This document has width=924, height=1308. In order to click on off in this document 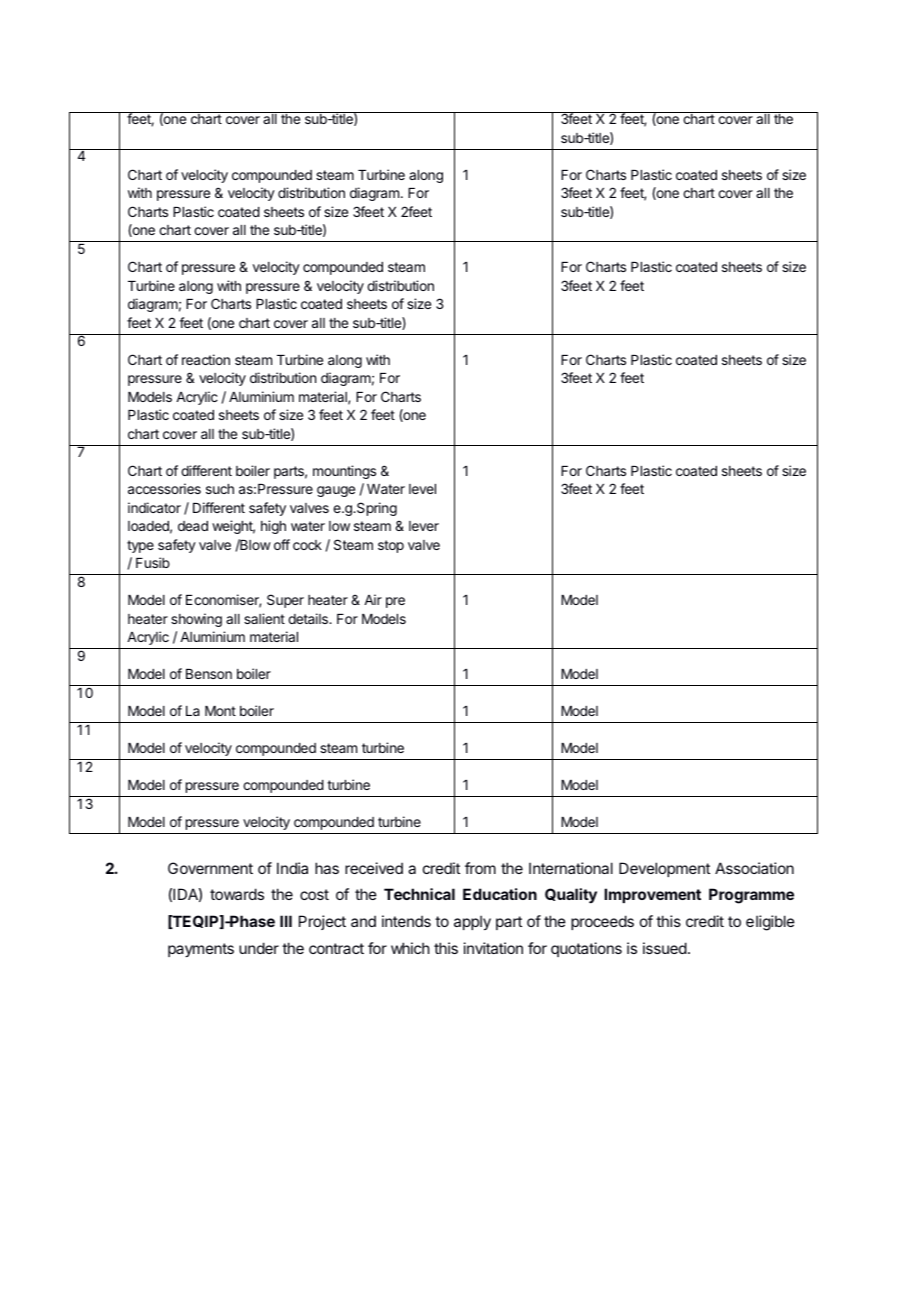, I will do `click(282, 544)`.
